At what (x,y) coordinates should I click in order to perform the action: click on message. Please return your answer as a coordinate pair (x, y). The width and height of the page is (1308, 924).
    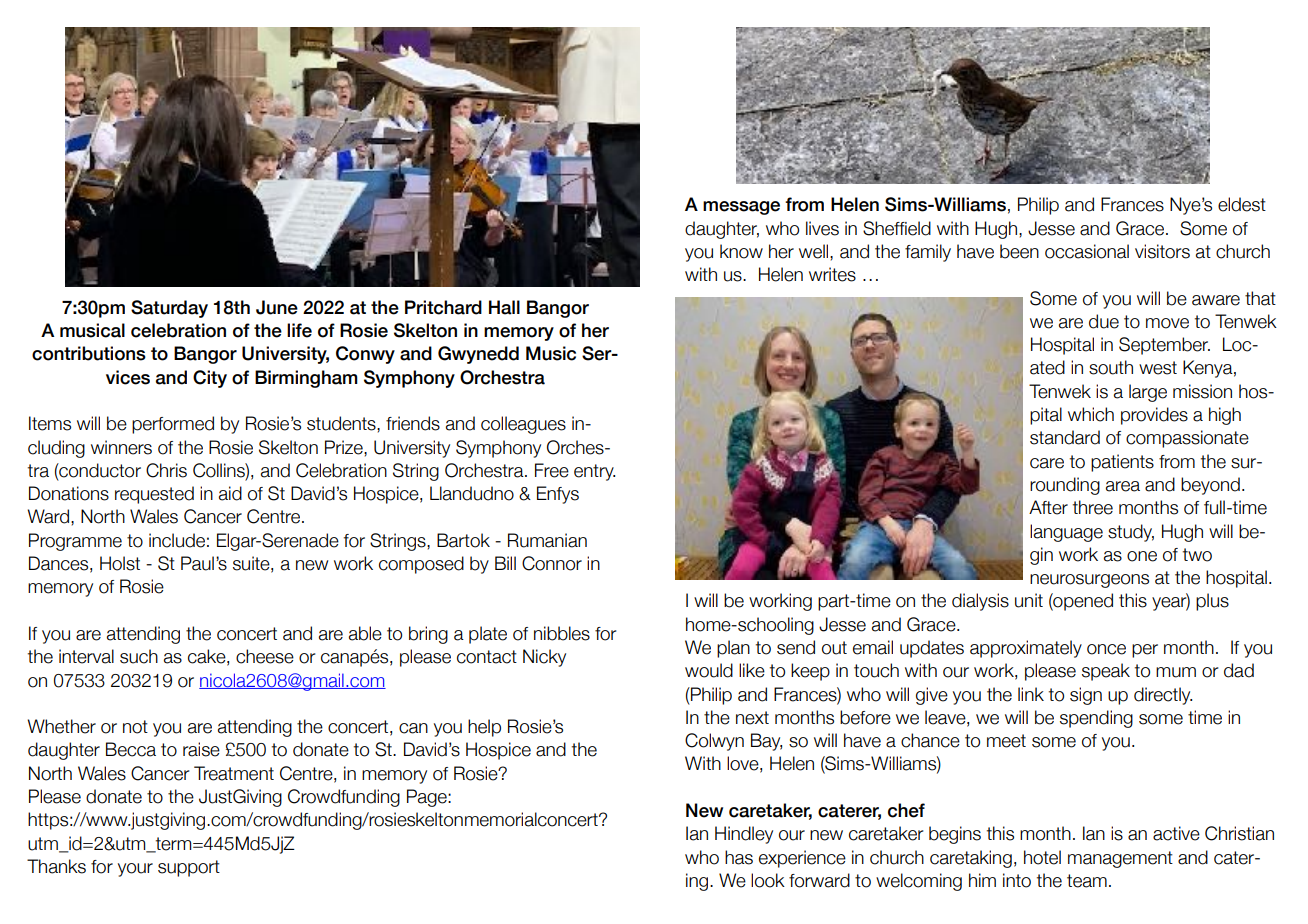
    Looking at the image, I should click on (741, 208).
